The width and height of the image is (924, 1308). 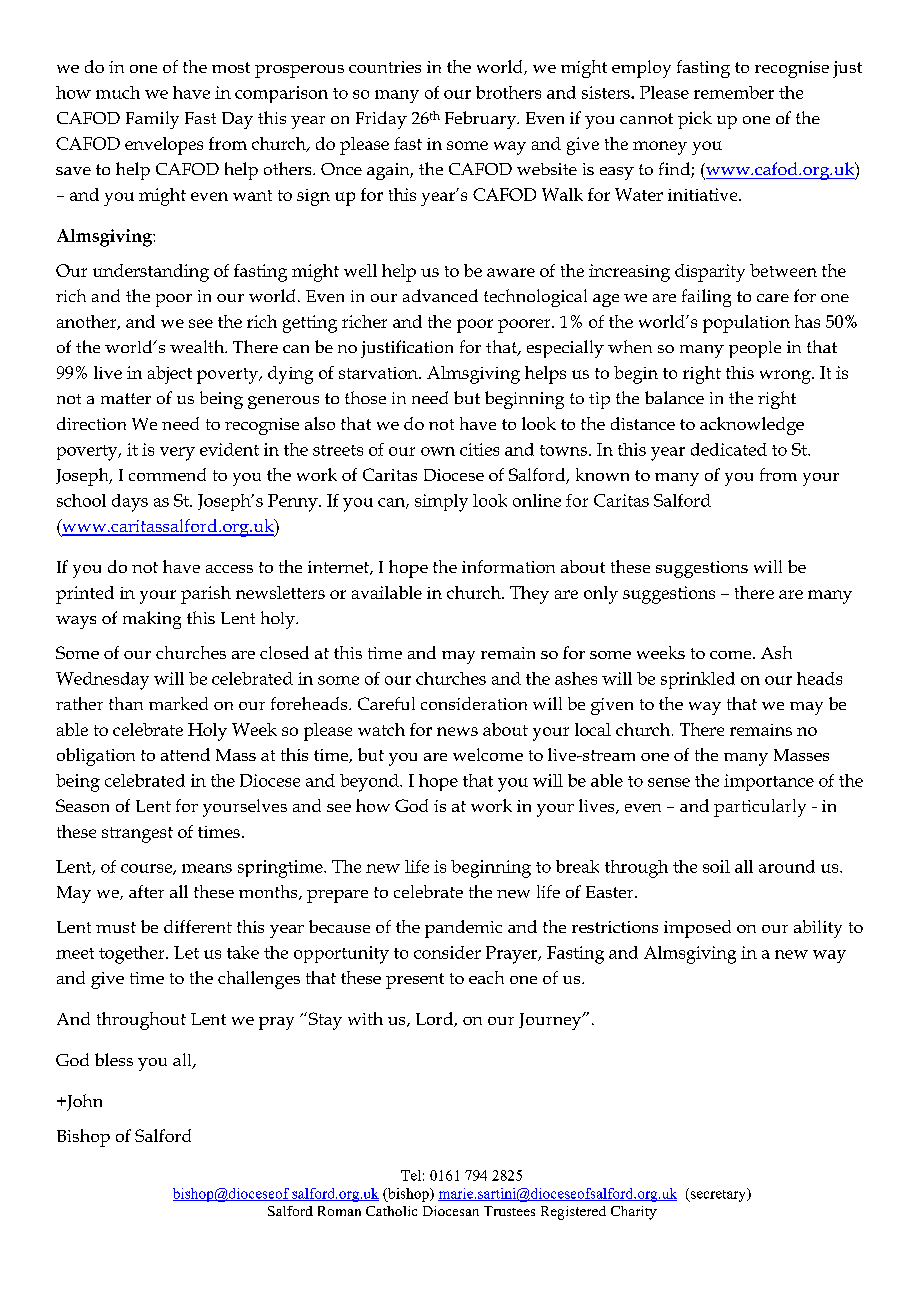 What do you see at coordinates (152, 620) in the image?
I see `making` at bounding box center [152, 620].
